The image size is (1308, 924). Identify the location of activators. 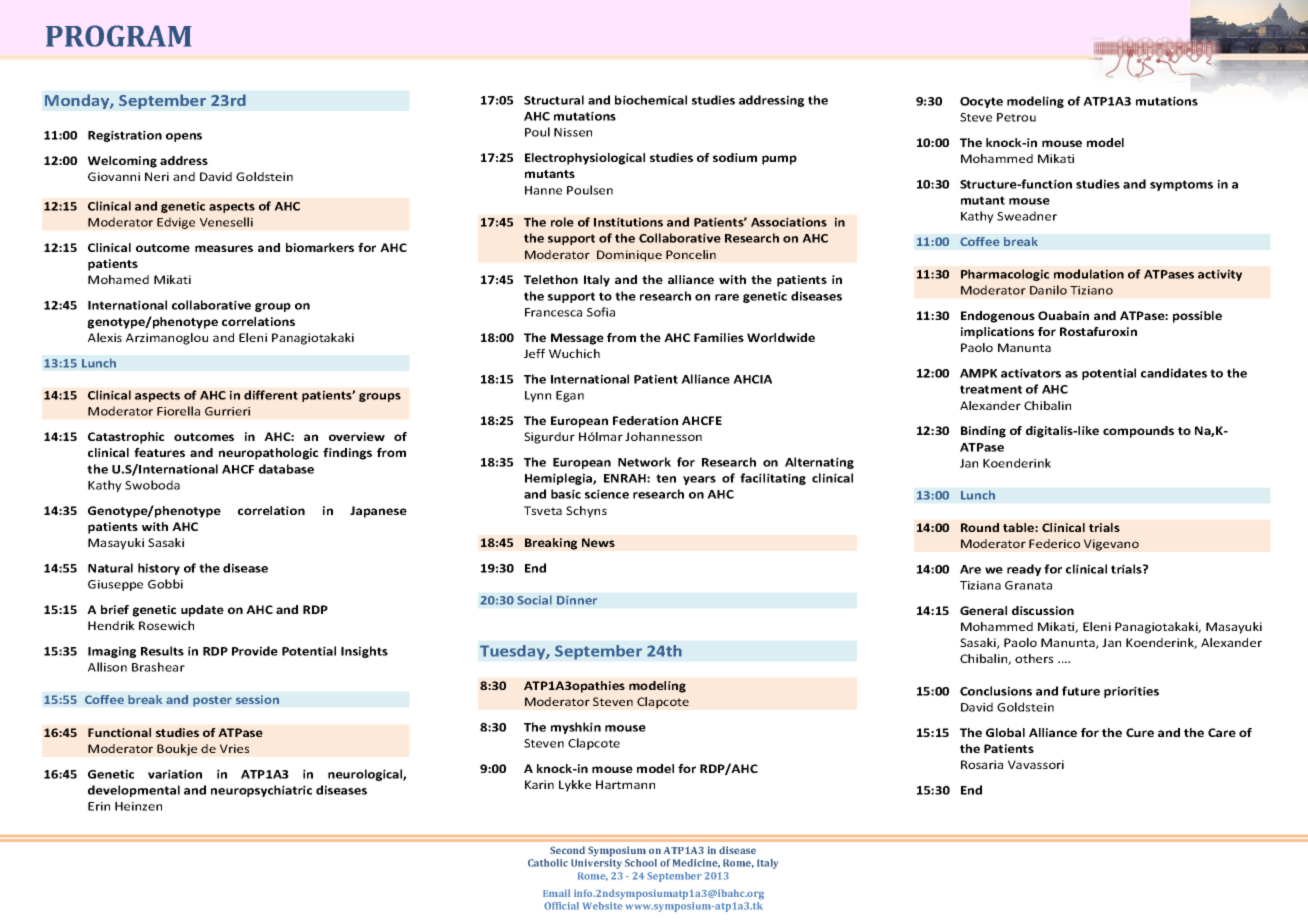
(1031, 373).
